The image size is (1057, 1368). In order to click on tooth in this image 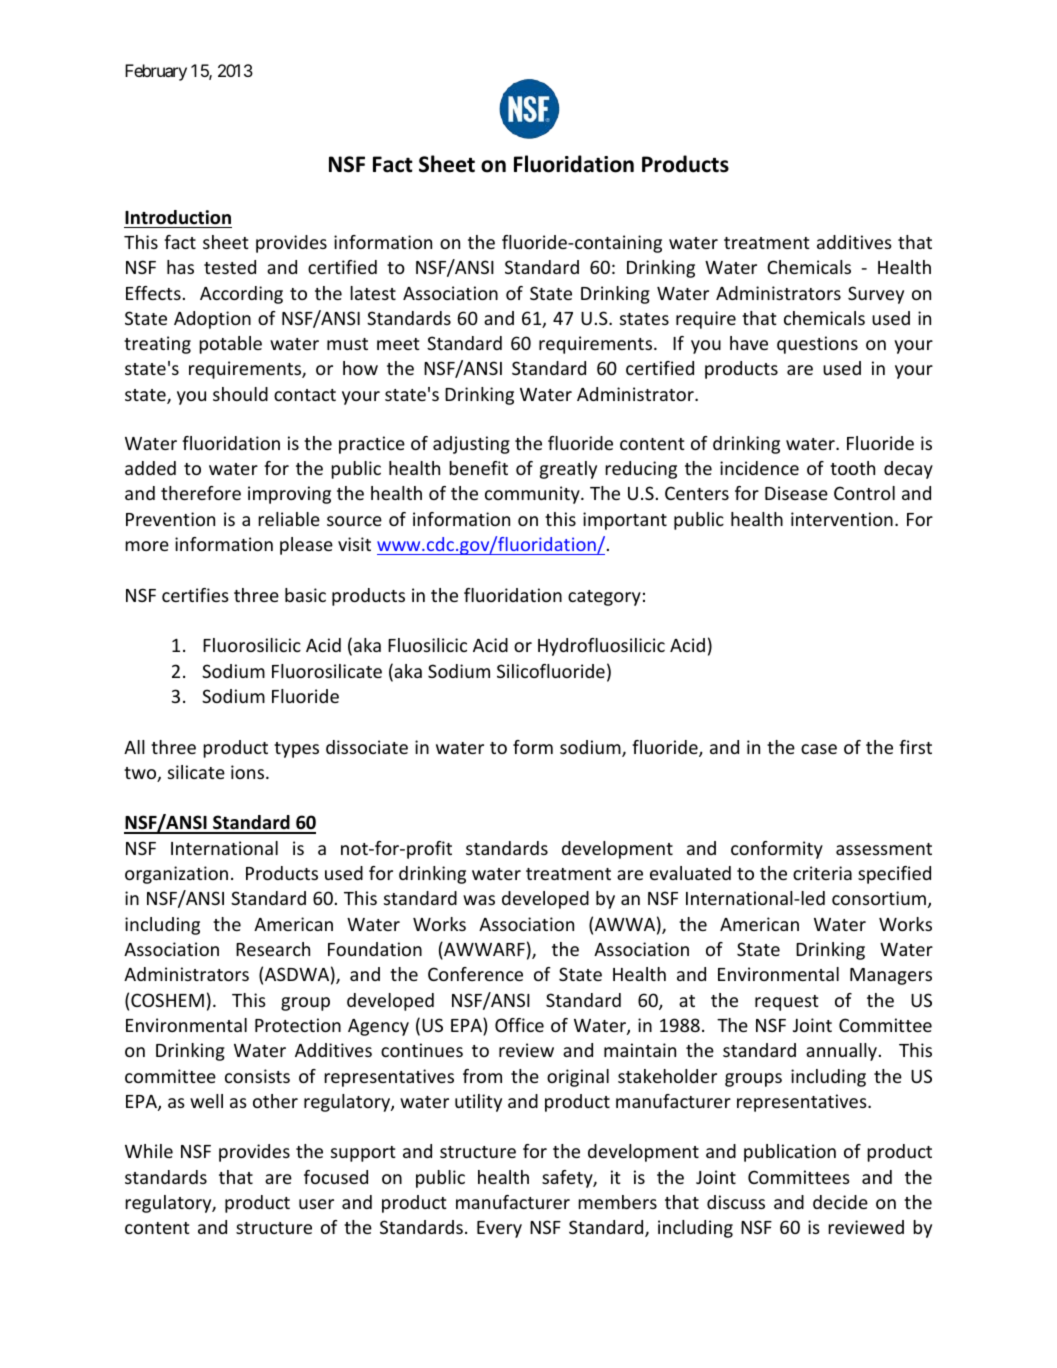, I will do `click(852, 468)`.
